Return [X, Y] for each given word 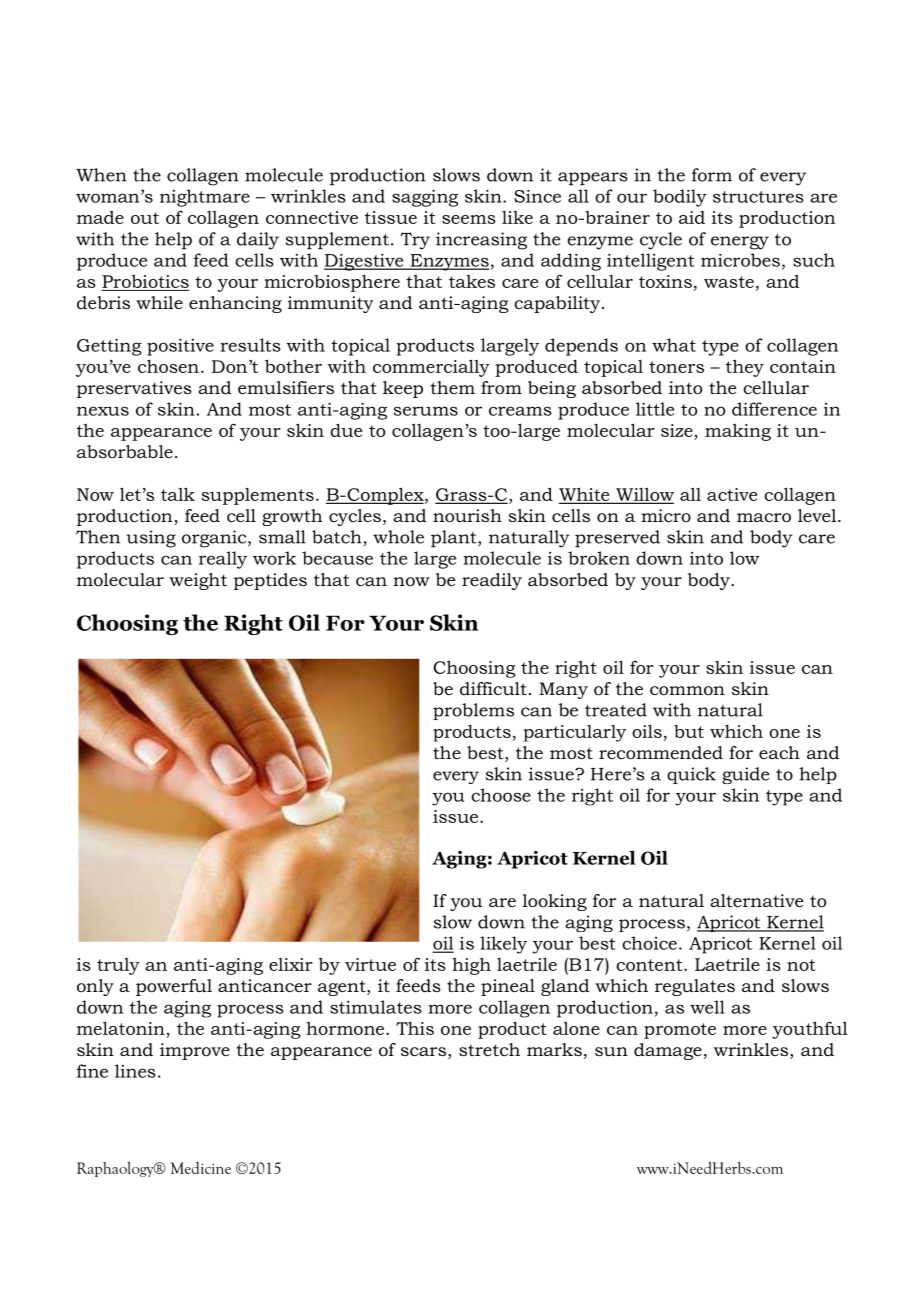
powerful [174, 987]
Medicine [201, 1168]
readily [492, 581]
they [745, 368]
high [471, 966]
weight [198, 581]
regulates [695, 987]
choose [501, 795]
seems [469, 219]
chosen [168, 366]
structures [758, 197]
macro [764, 518]
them [452, 387]
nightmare [205, 198]
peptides [270, 581]
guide [745, 775]
